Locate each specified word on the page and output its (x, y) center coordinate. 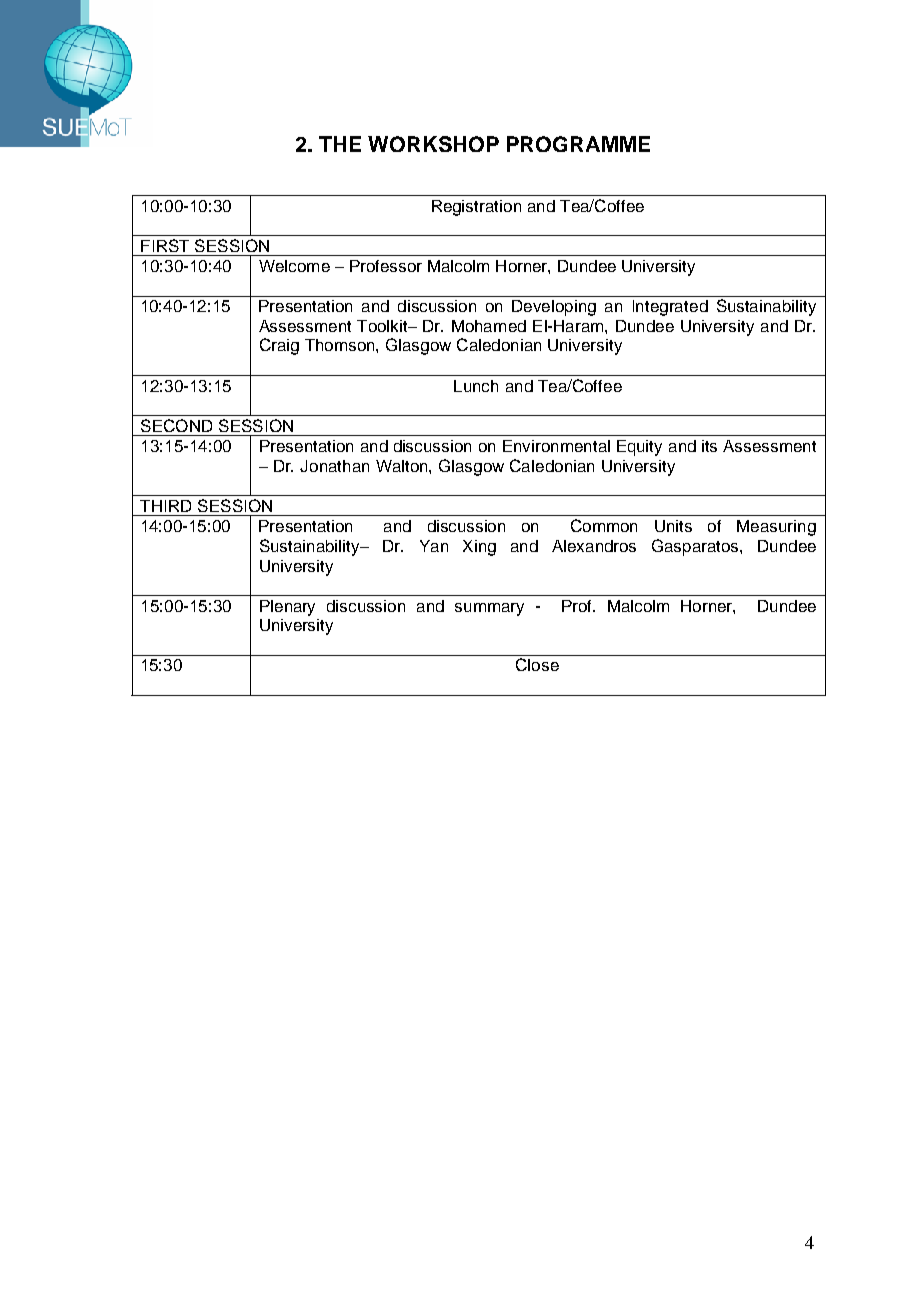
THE (340, 144)
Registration (476, 208)
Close (537, 664)
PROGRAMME (578, 144)
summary (489, 609)
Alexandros (594, 546)
